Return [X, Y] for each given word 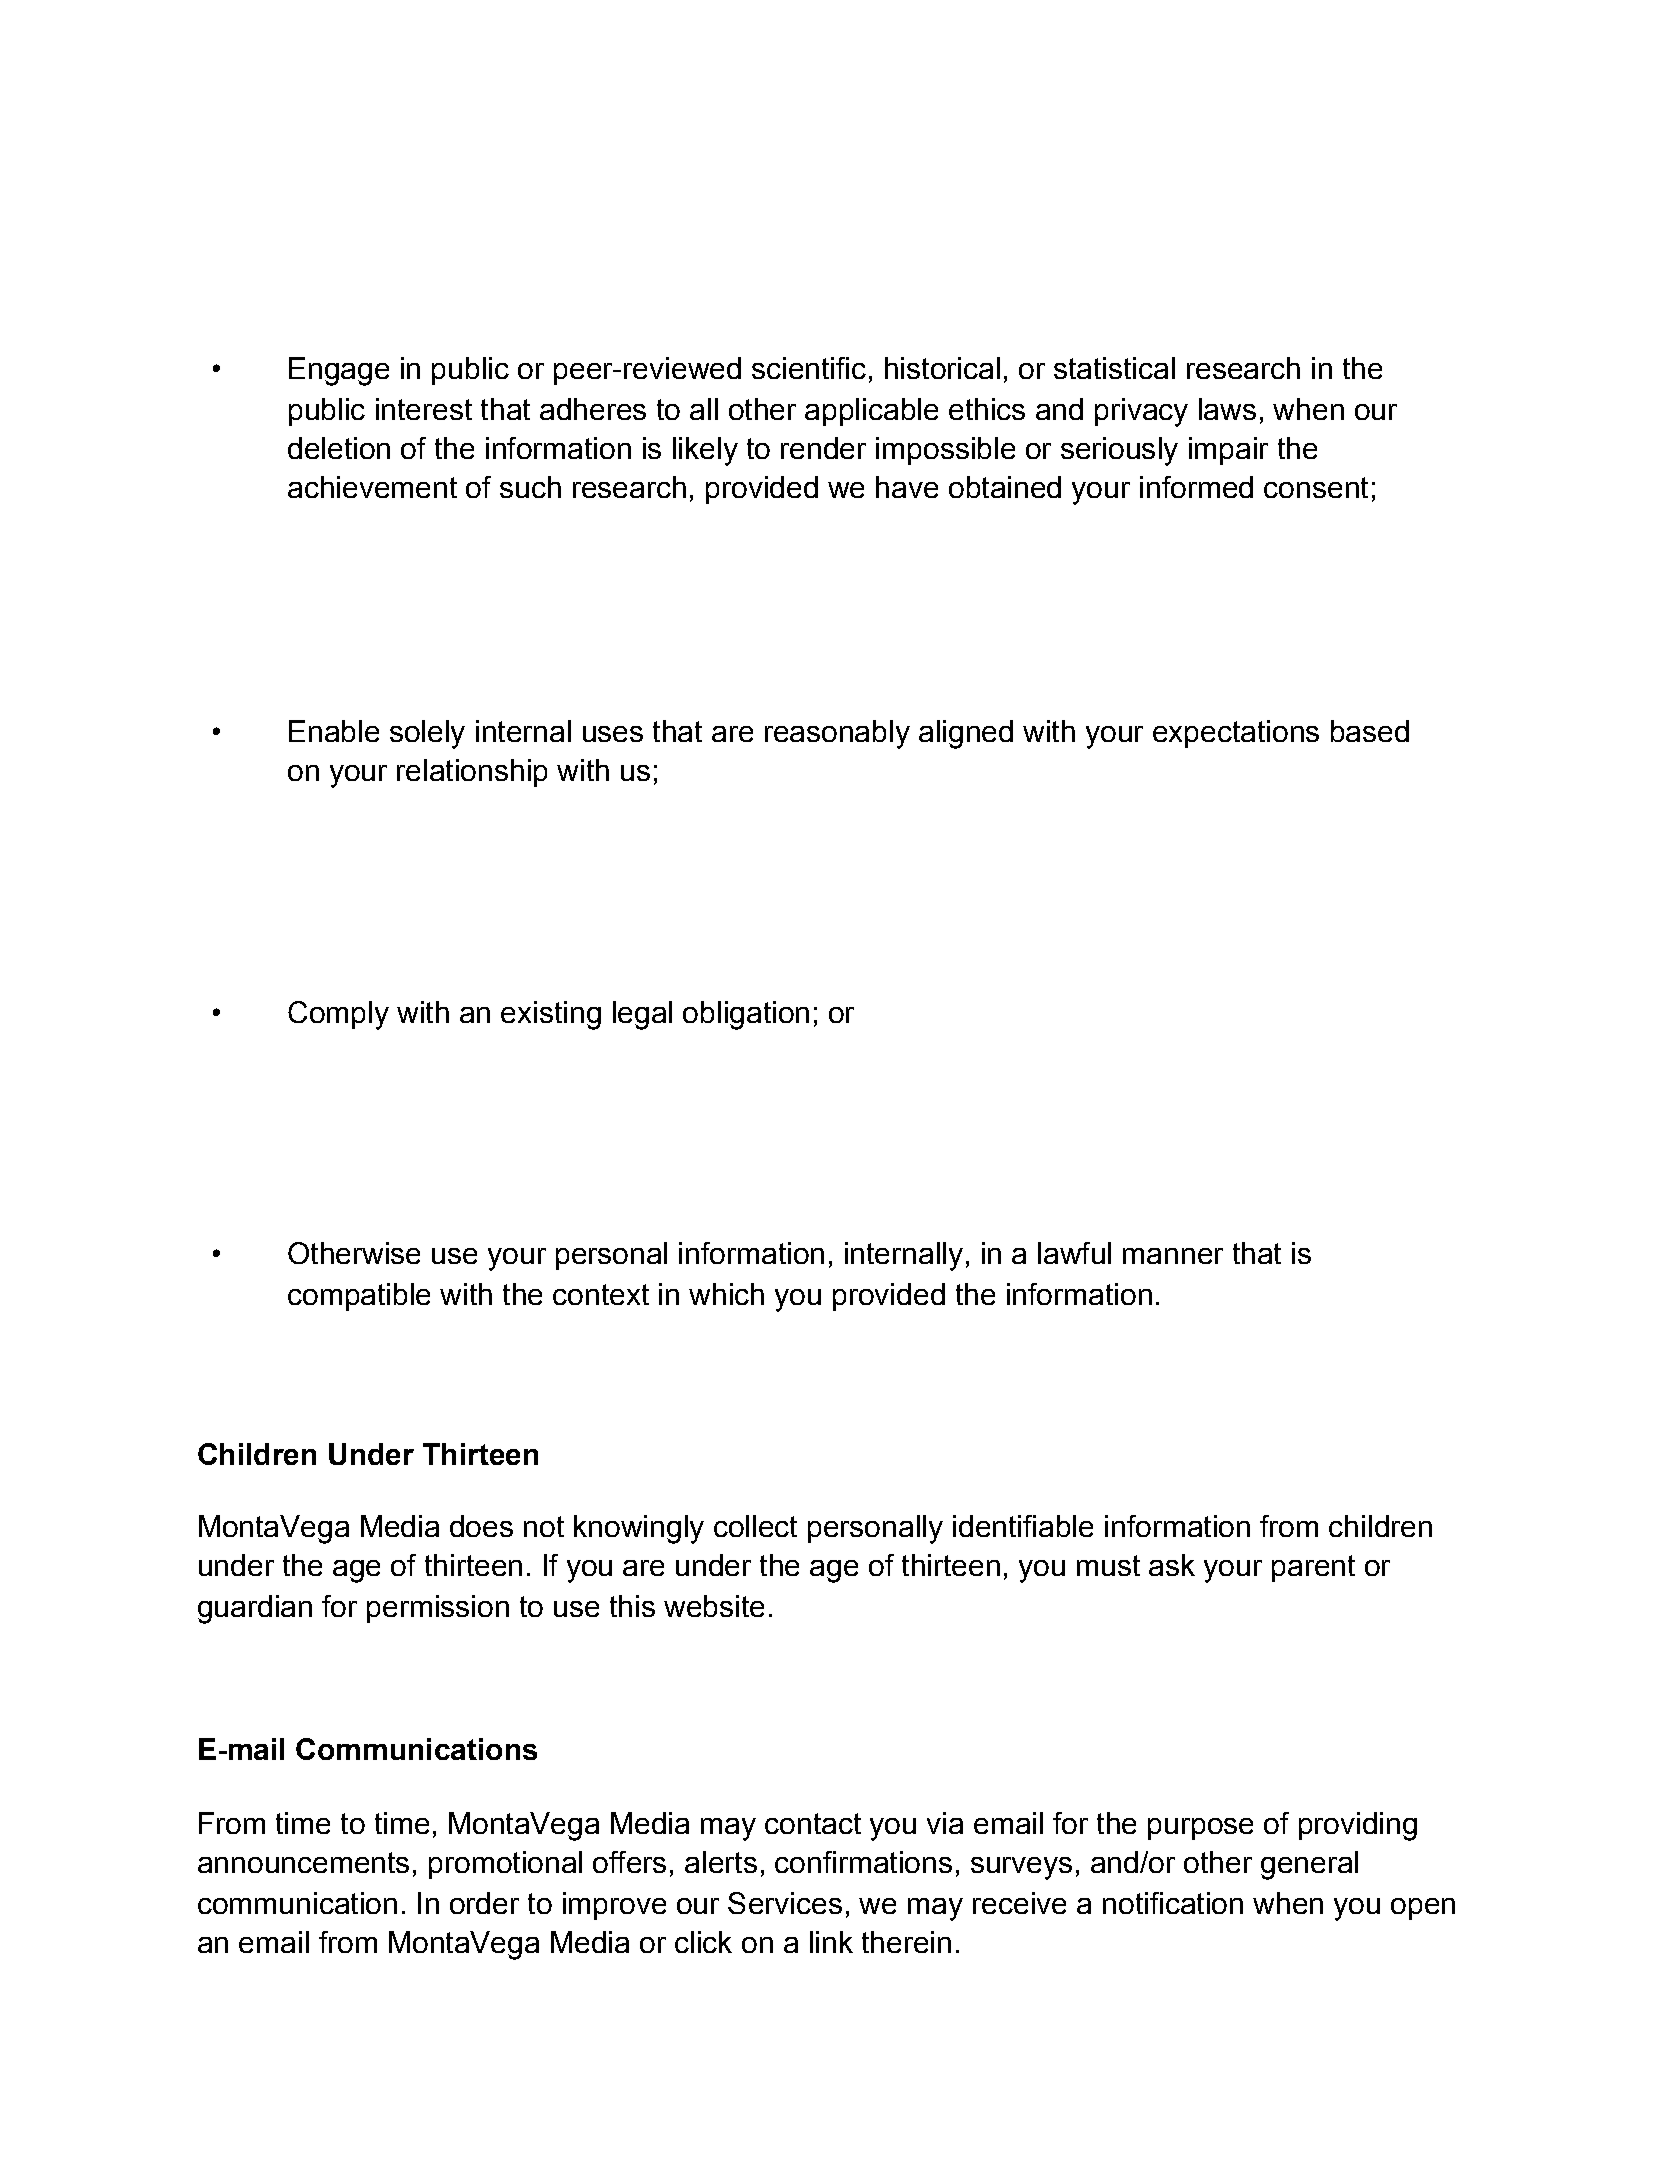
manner [1173, 1256]
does [481, 1526]
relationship [472, 773]
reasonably [837, 734]
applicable [871, 412]
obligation [746, 1015]
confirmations [863, 1862]
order [484, 1903]
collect [755, 1526]
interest [424, 409]
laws [1227, 409]
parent [1313, 1568]
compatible [359, 1297]
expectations [1236, 734]
